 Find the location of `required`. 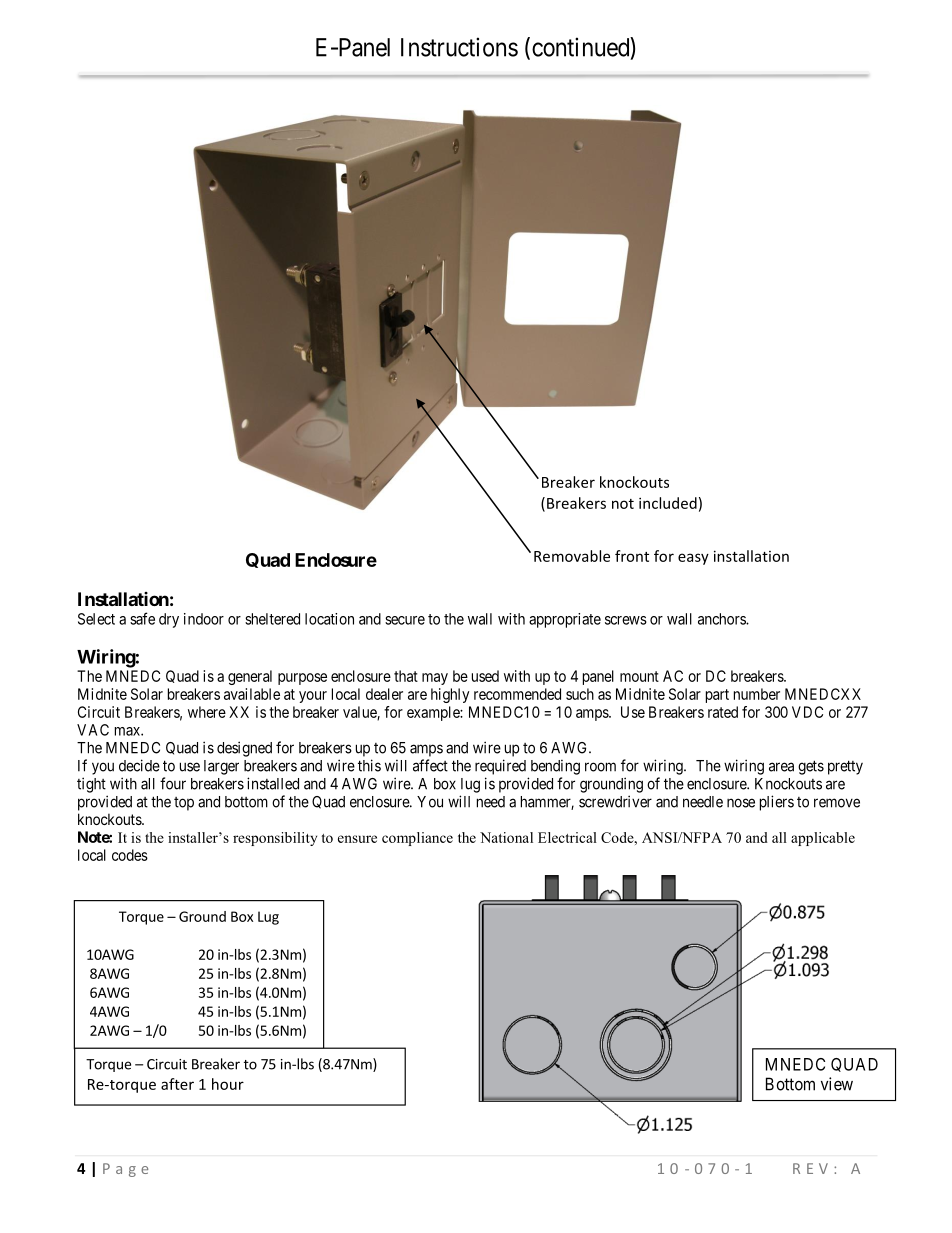

required is located at coordinates (500, 767).
